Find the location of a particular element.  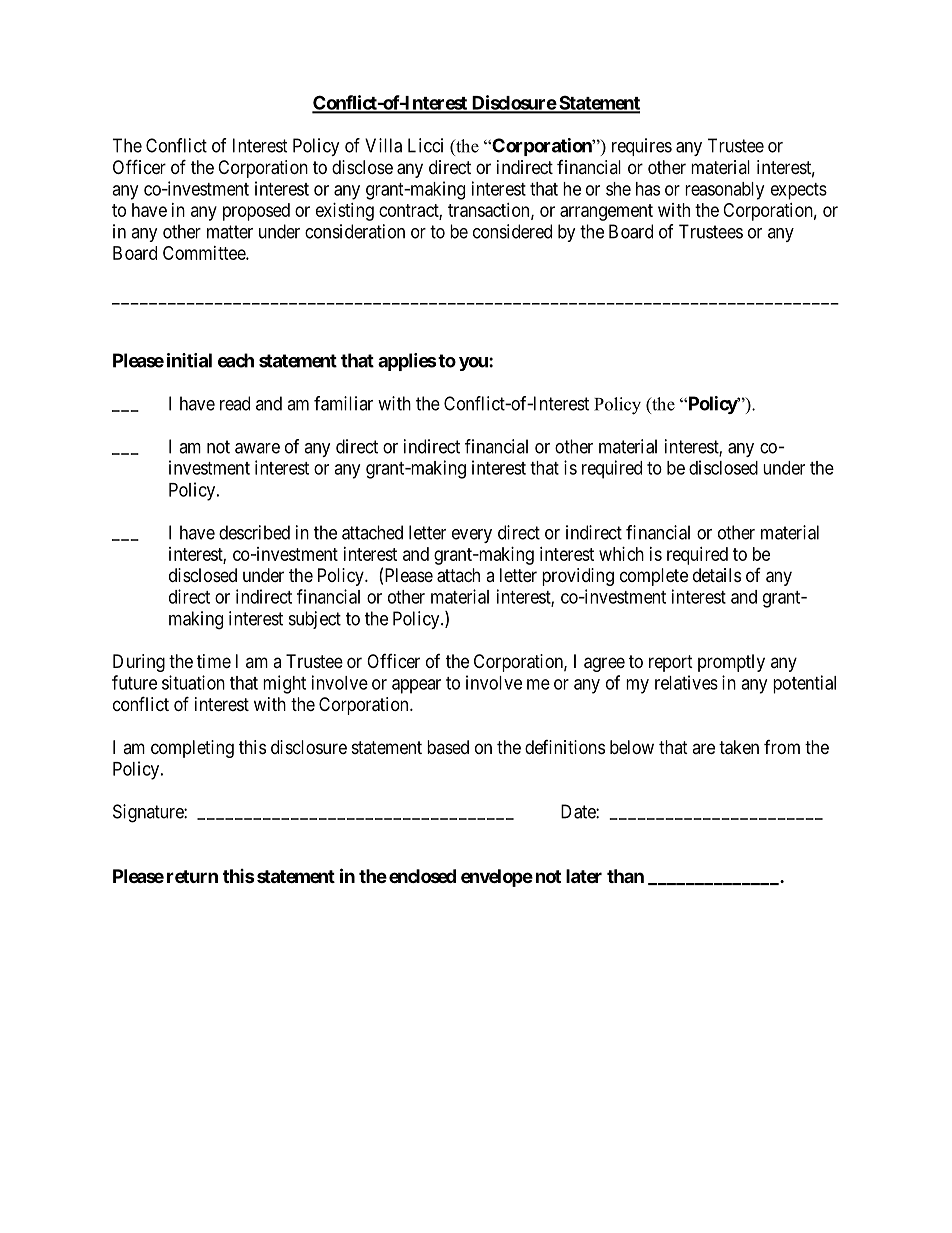

every is located at coordinates (472, 536).
